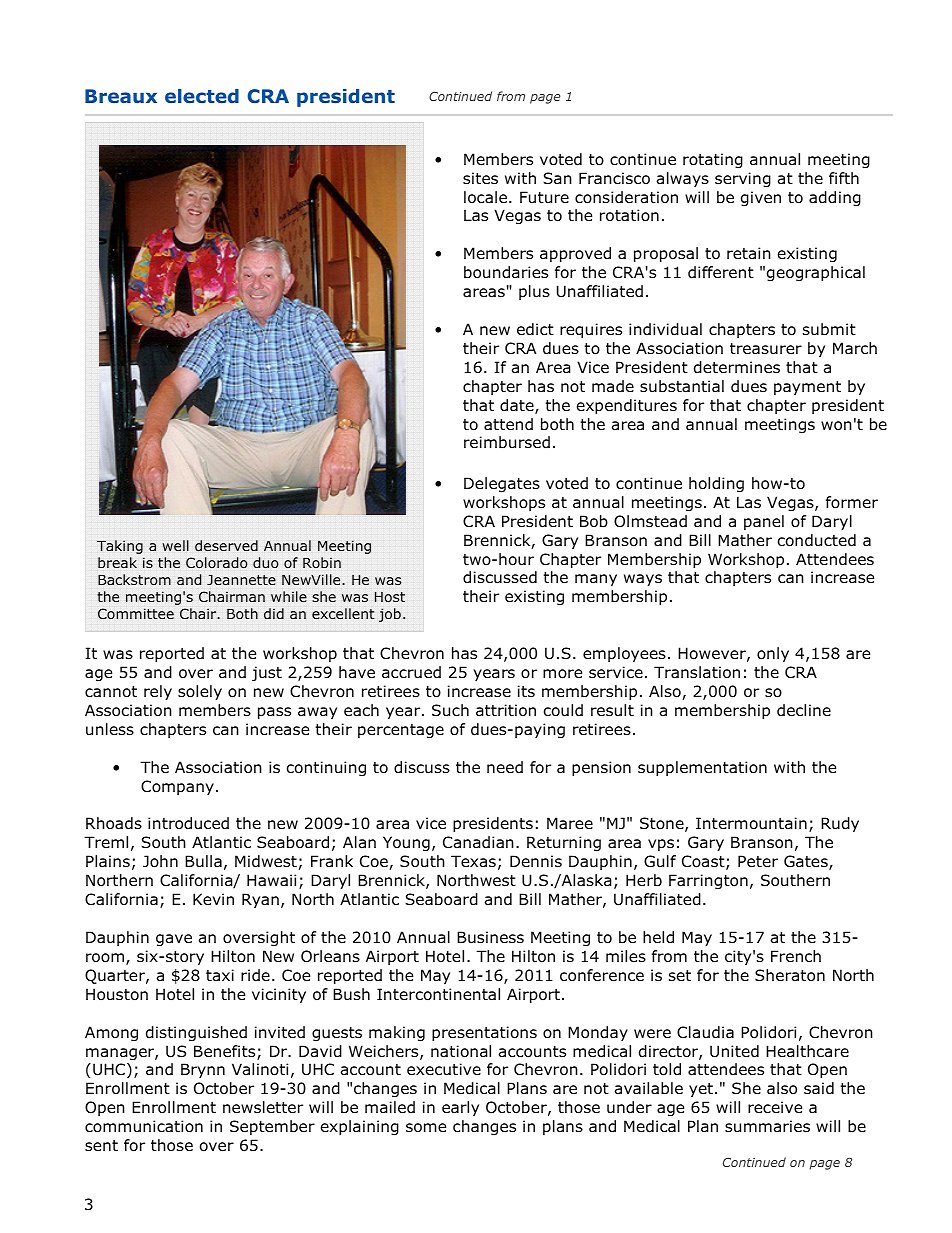 The image size is (952, 1233). Describe the element at coordinates (716, 484) in the image. I see `holding` at that location.
